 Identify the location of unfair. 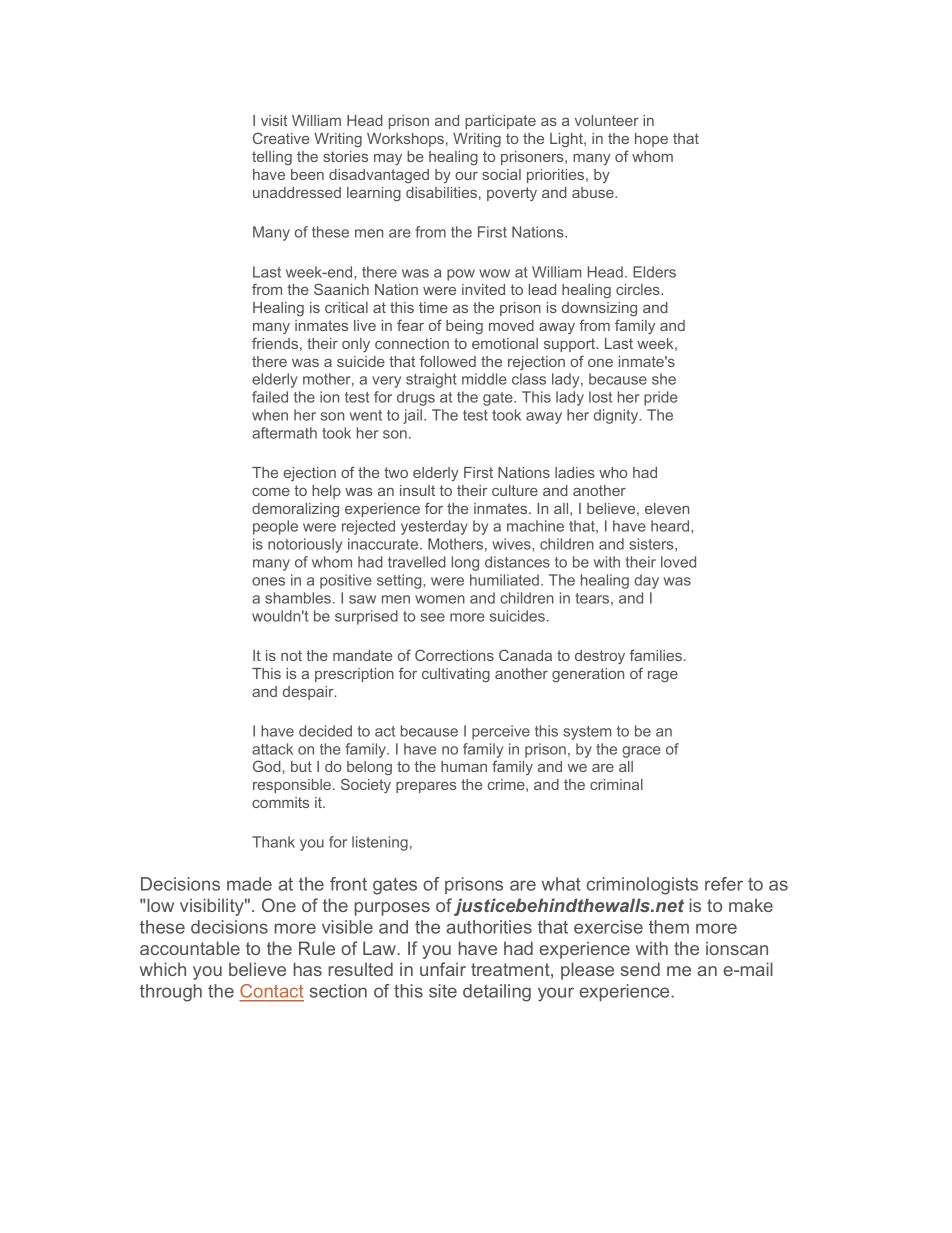
(443, 969).
